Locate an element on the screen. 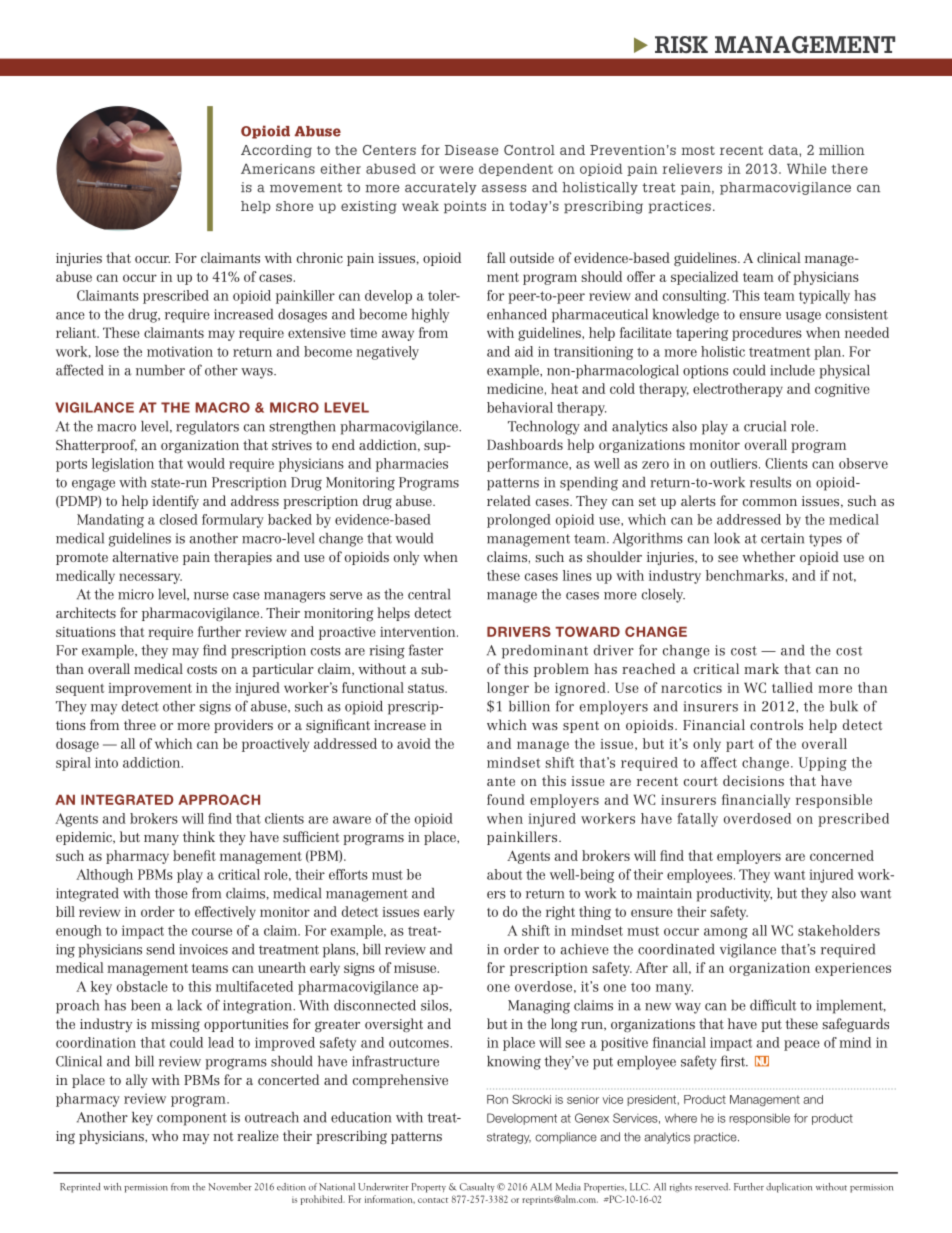 This screenshot has width=952, height=1233. Risk is located at coordinates (681, 44).
